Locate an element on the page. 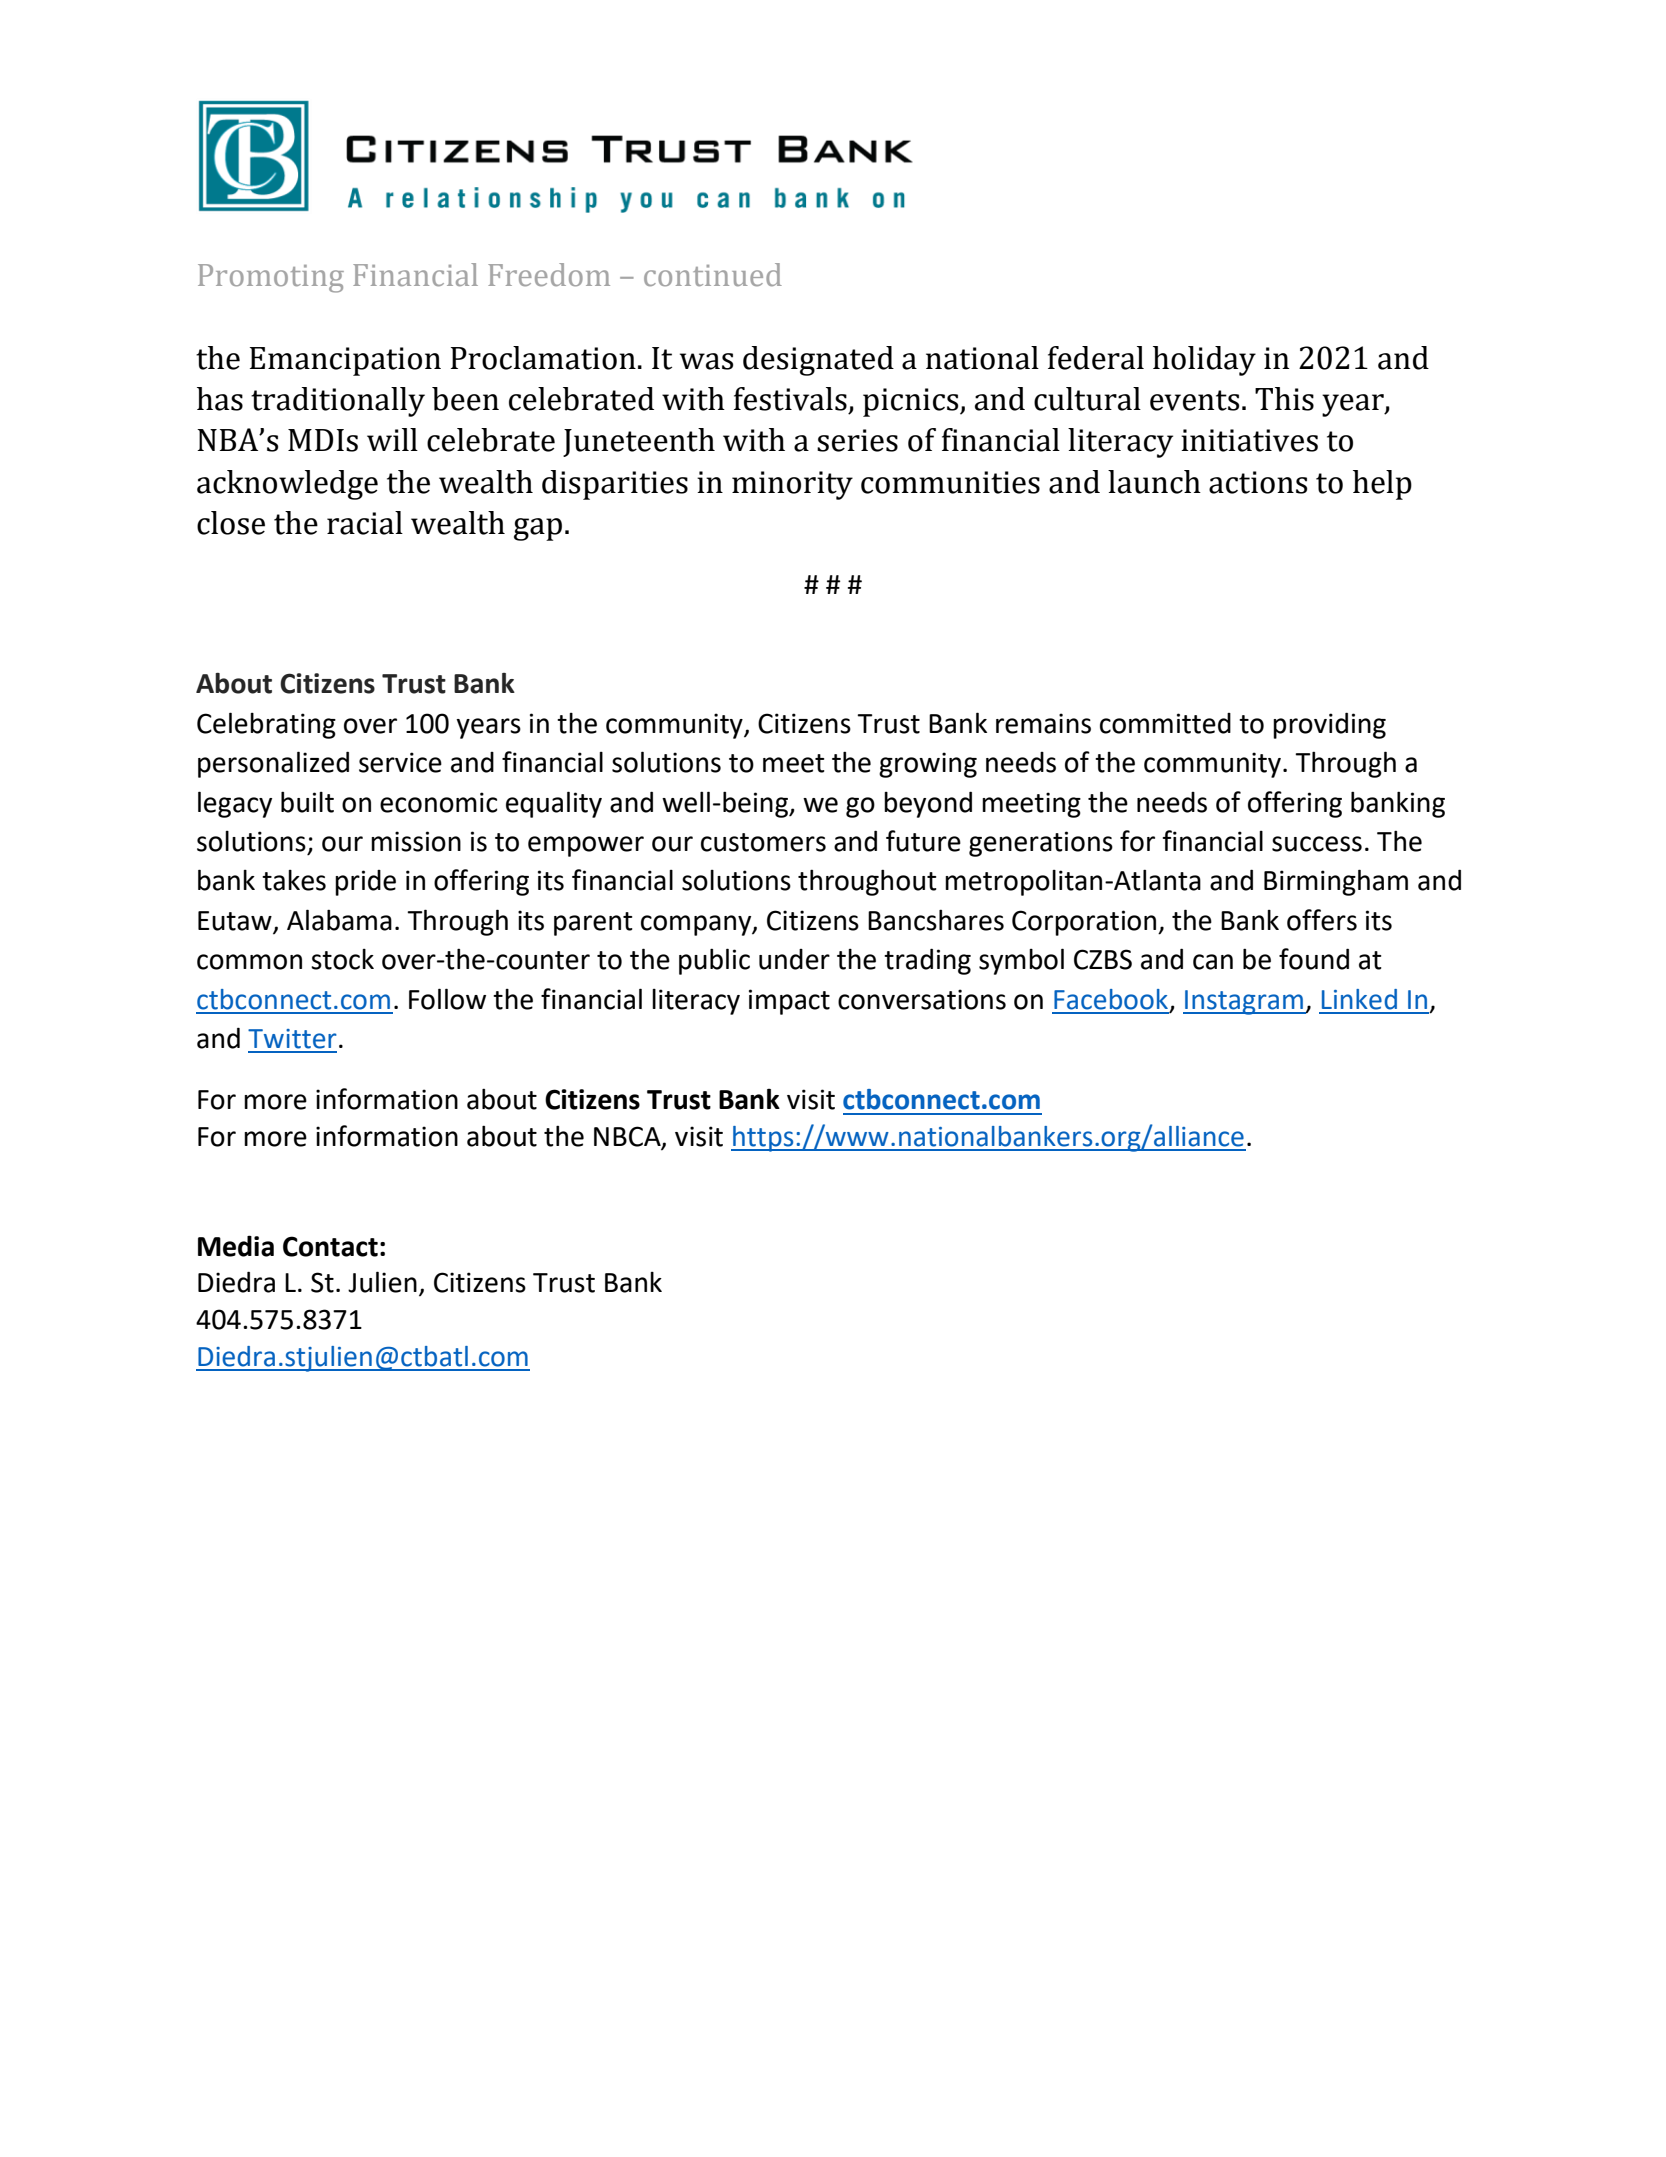 The image size is (1666, 2157). impact is located at coordinates (789, 1002).
